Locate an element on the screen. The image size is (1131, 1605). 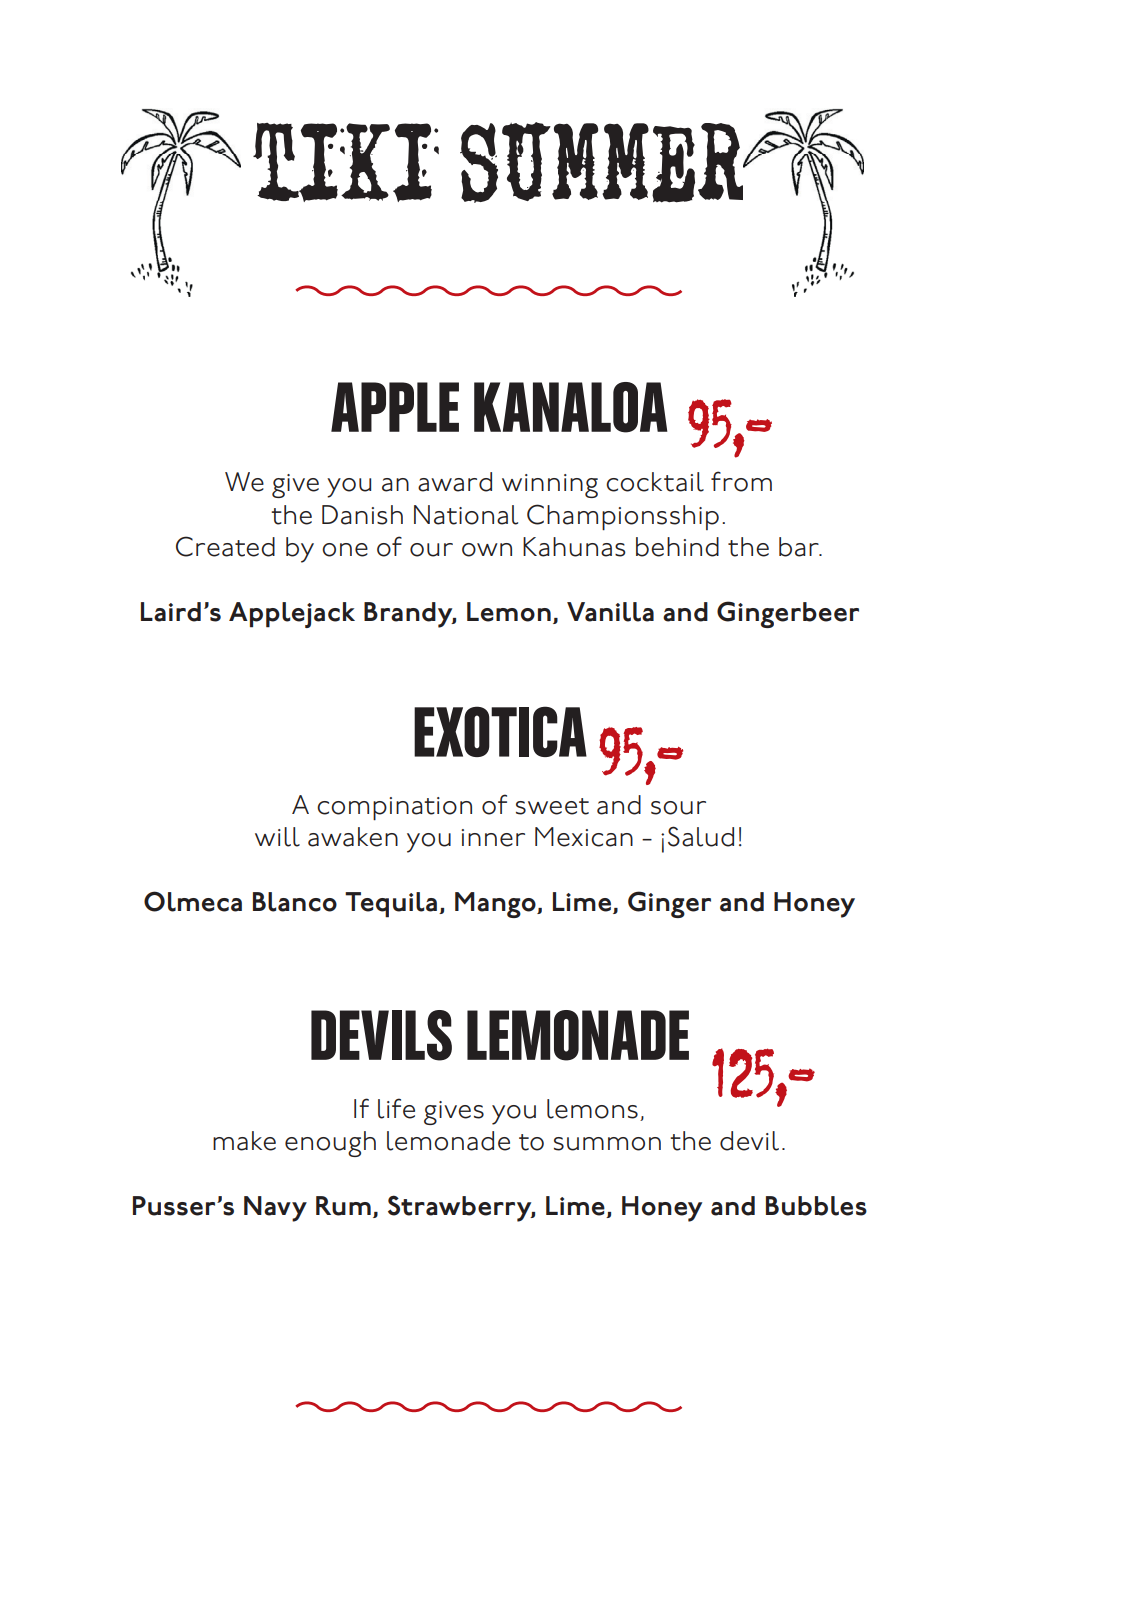
SUMMER is located at coordinates (604, 162).
